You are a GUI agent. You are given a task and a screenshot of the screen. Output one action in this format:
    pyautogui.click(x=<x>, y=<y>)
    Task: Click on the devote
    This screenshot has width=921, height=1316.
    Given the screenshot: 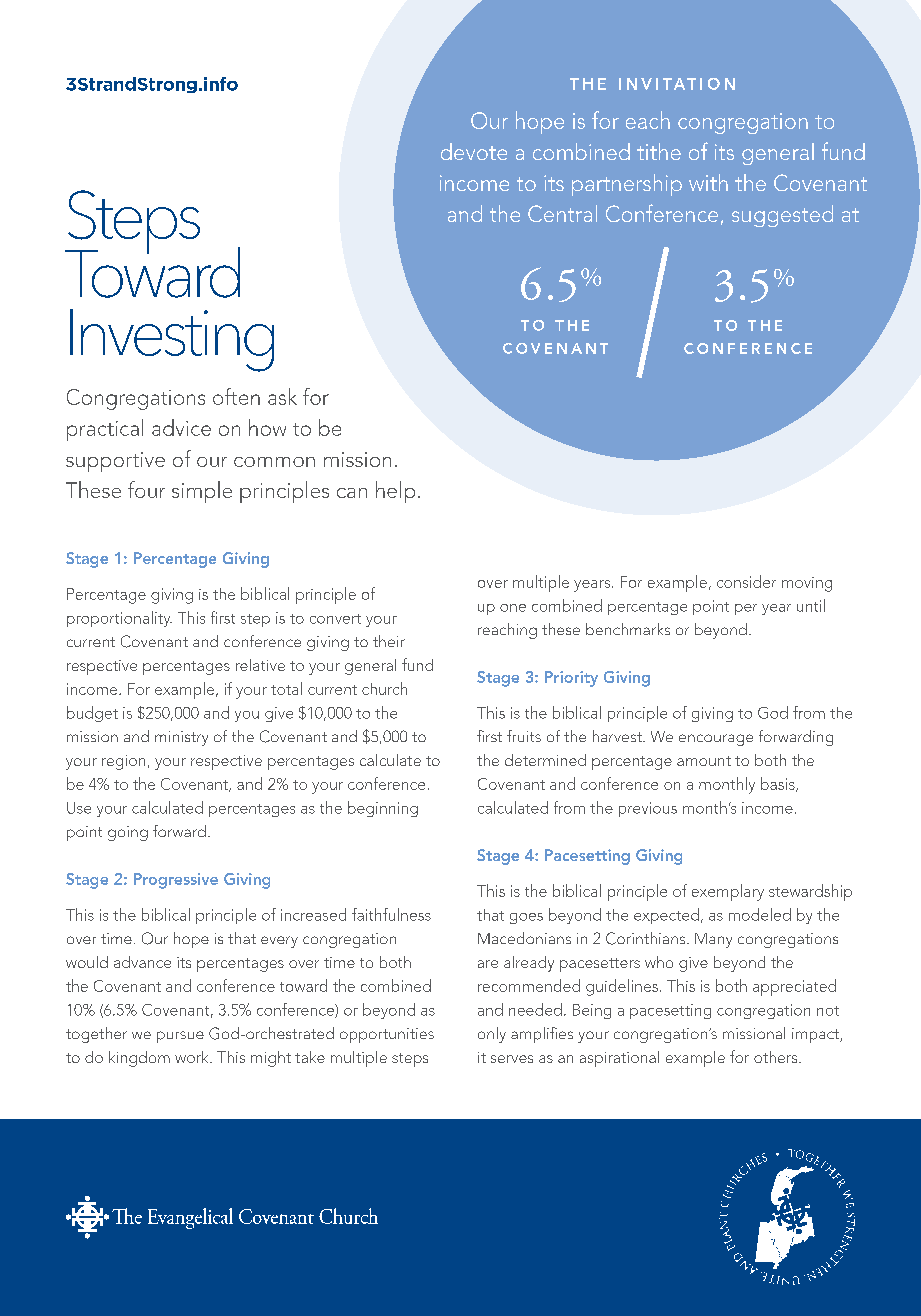 What is the action you would take?
    pyautogui.click(x=474, y=151)
